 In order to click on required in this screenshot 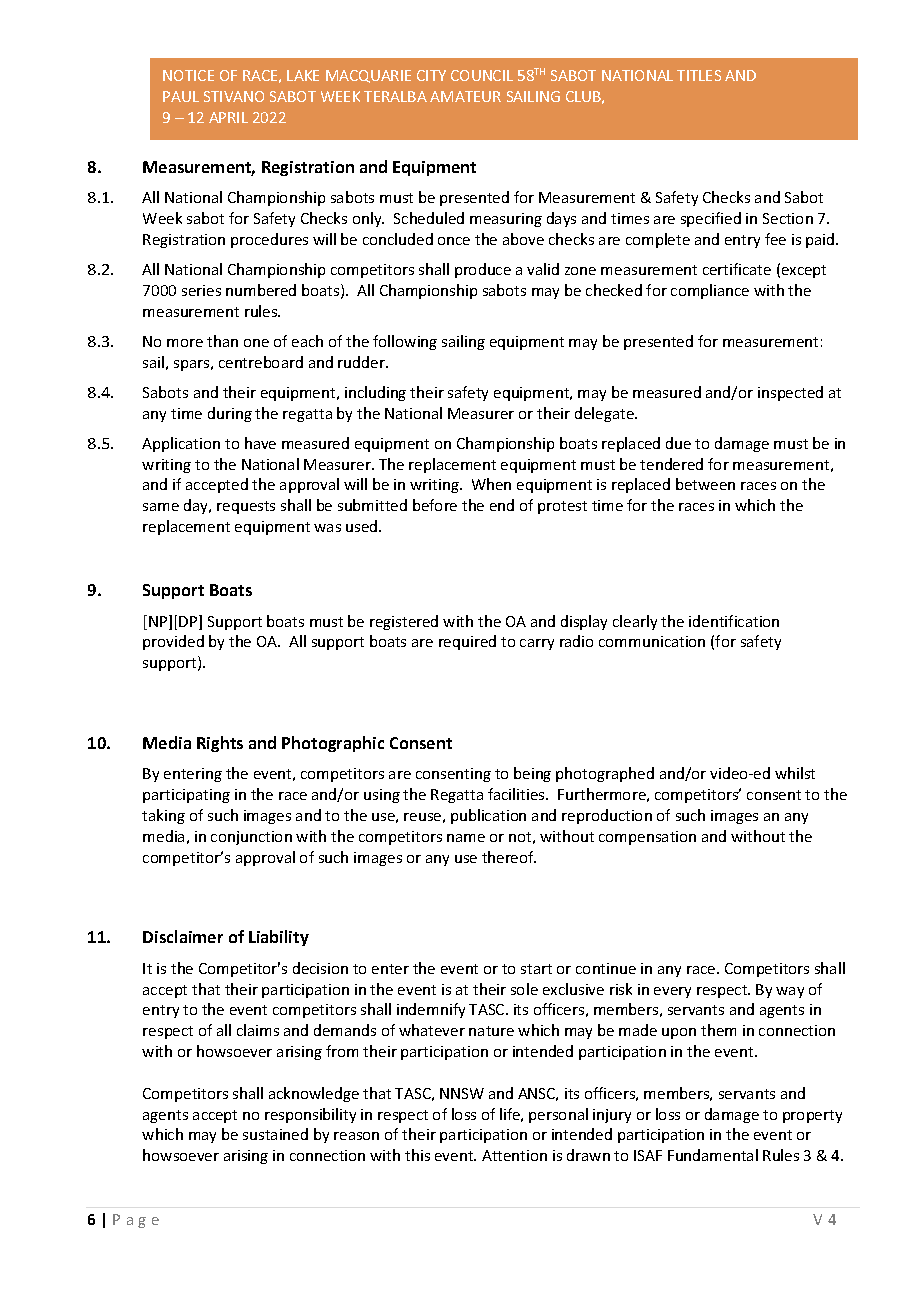, I will do `click(467, 642)`.
